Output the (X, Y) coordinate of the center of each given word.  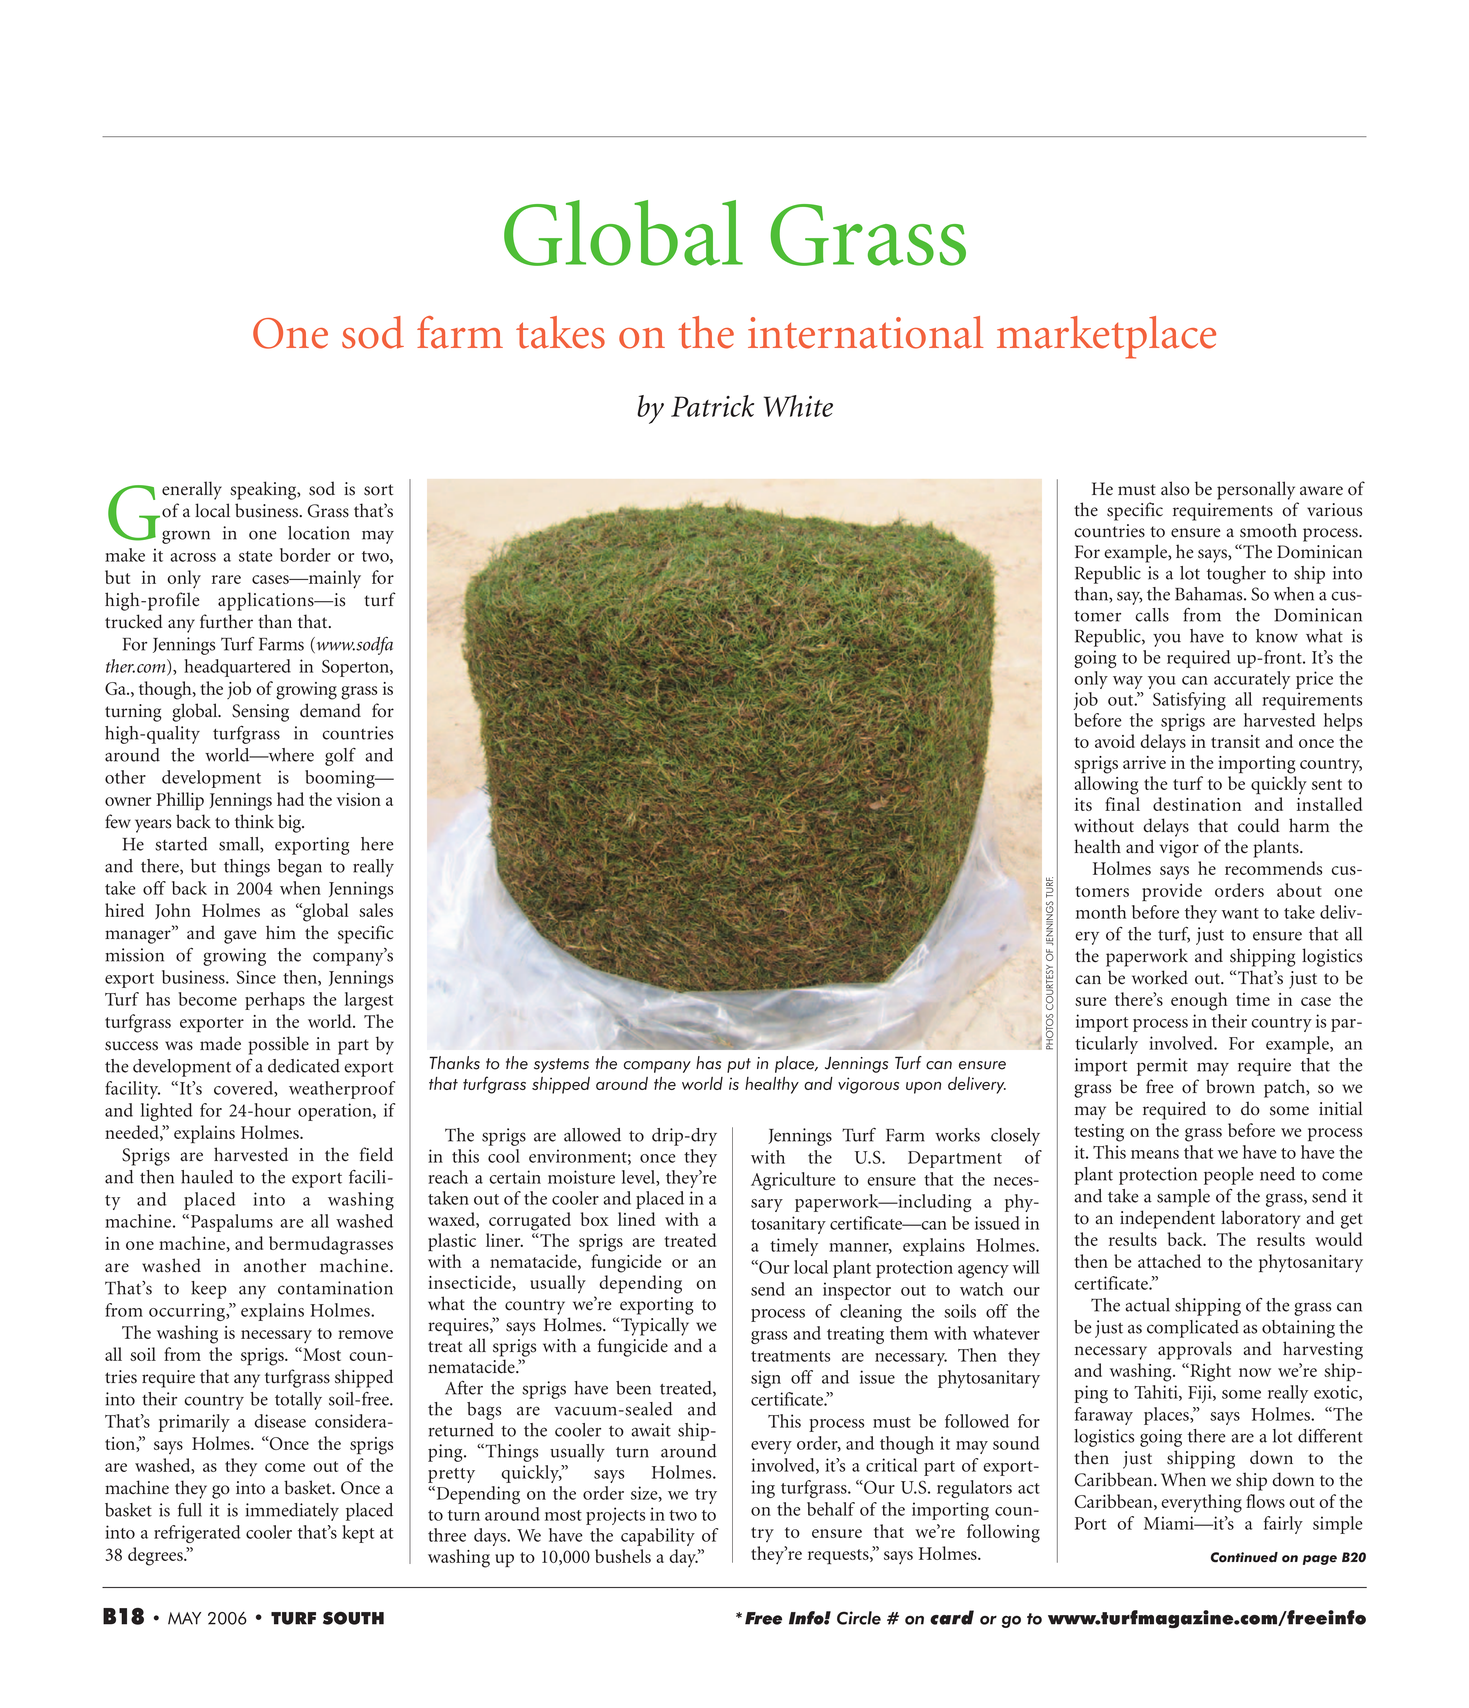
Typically (655, 1326)
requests (839, 1557)
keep (209, 1290)
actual (1147, 1305)
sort (378, 490)
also (1175, 488)
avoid (1115, 741)
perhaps (275, 1001)
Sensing (260, 713)
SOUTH (353, 1618)
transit (1235, 741)
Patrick (712, 406)
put (739, 1065)
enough (1199, 1001)
